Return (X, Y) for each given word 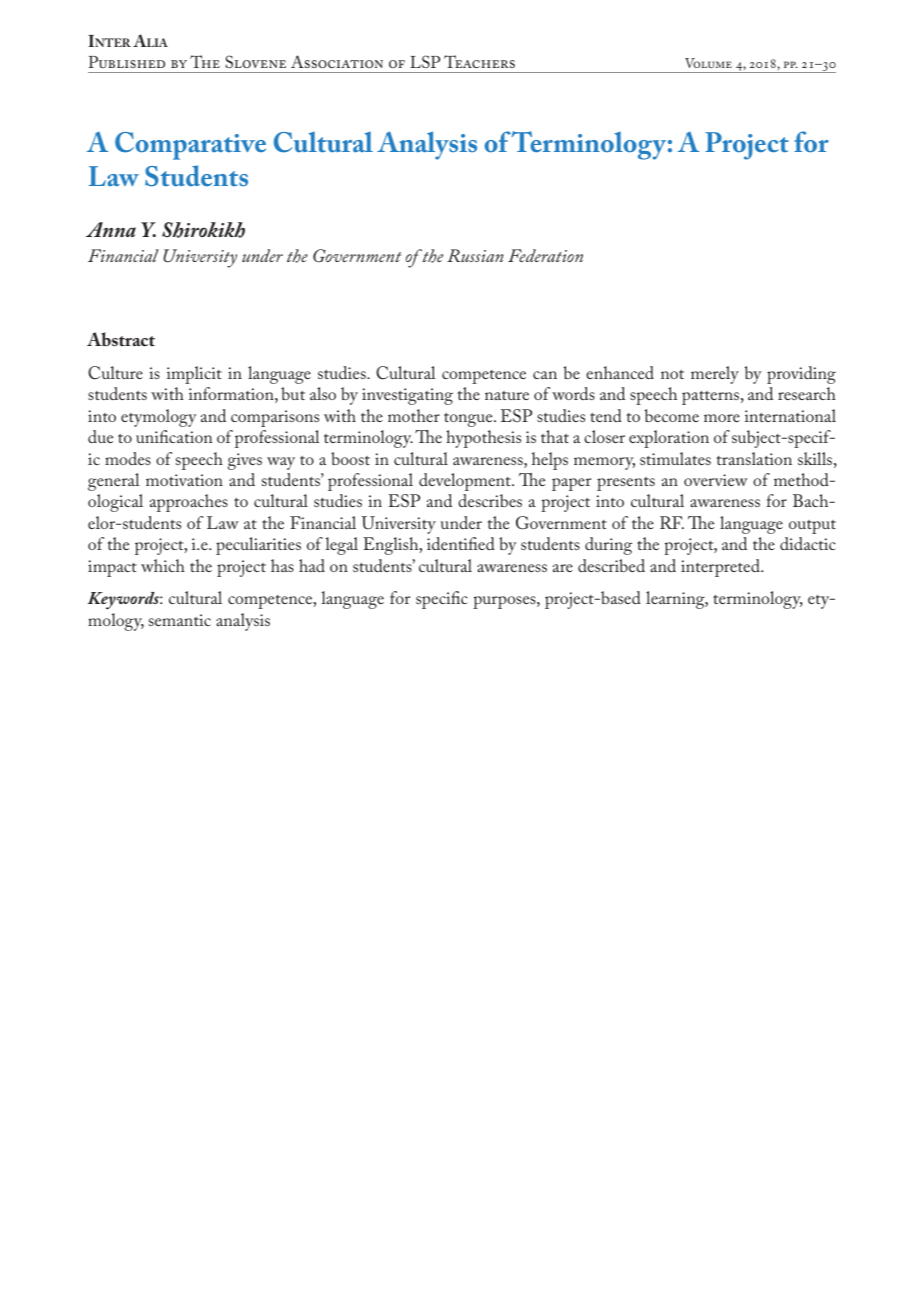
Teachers (479, 61)
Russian (475, 255)
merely (715, 375)
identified (461, 543)
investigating (407, 396)
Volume (708, 63)
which (163, 565)
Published (126, 62)
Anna (111, 229)
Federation (545, 255)
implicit (194, 375)
